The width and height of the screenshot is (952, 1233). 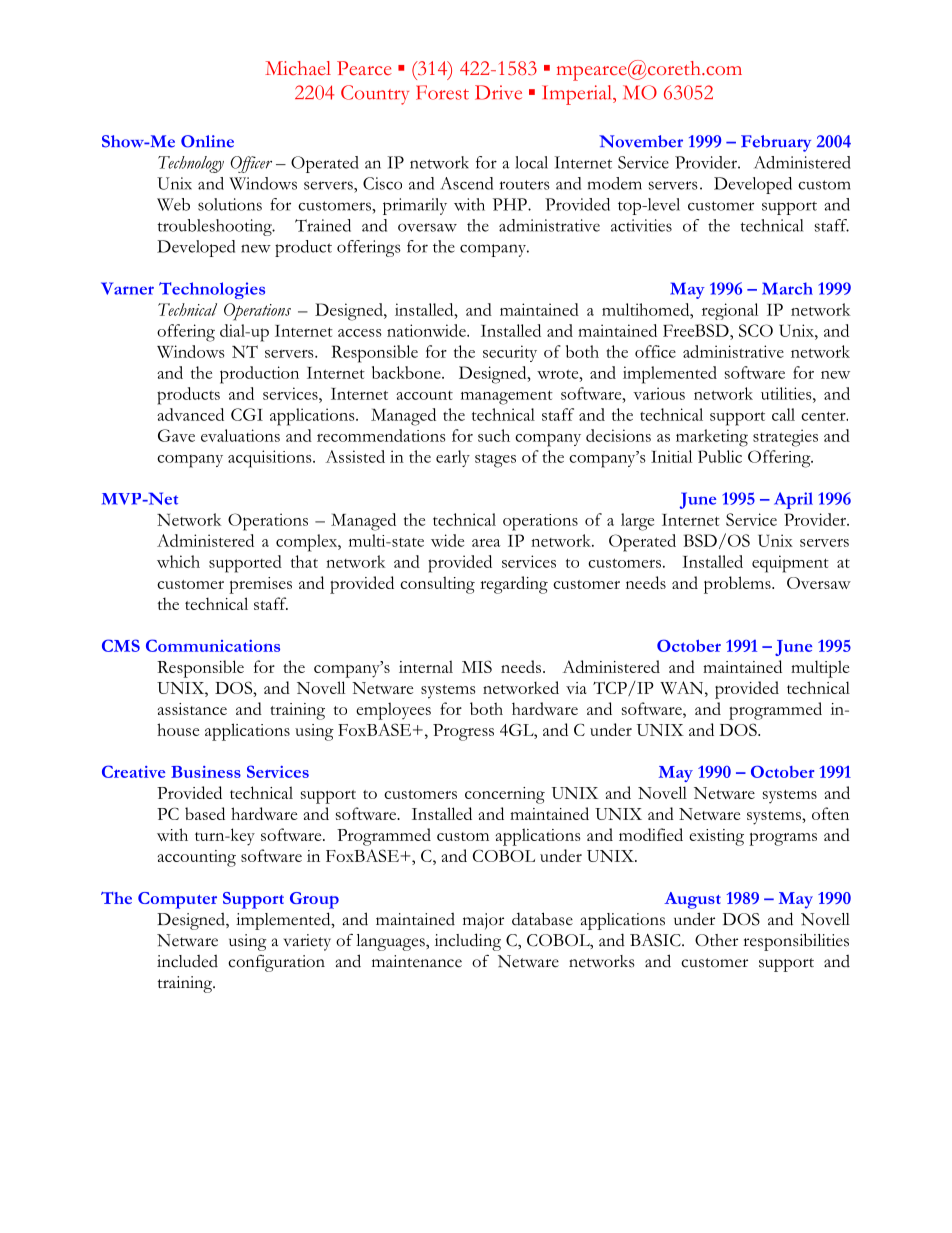 I want to click on included, so click(x=187, y=961).
